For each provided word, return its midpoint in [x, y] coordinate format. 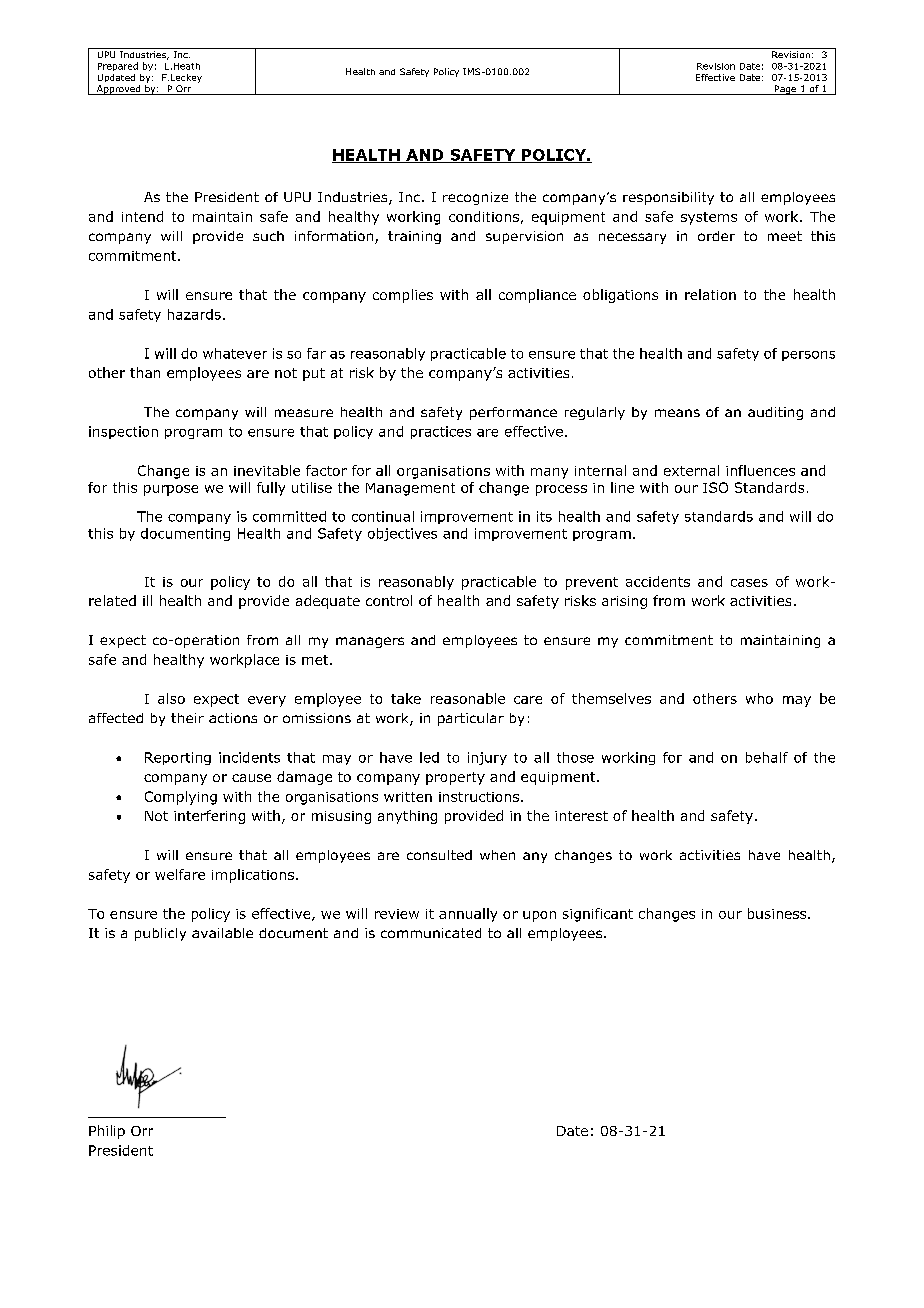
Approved [119, 90]
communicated [431, 933]
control [389, 600]
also [171, 698]
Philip [107, 1132]
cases [749, 583]
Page [786, 90]
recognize [475, 198]
